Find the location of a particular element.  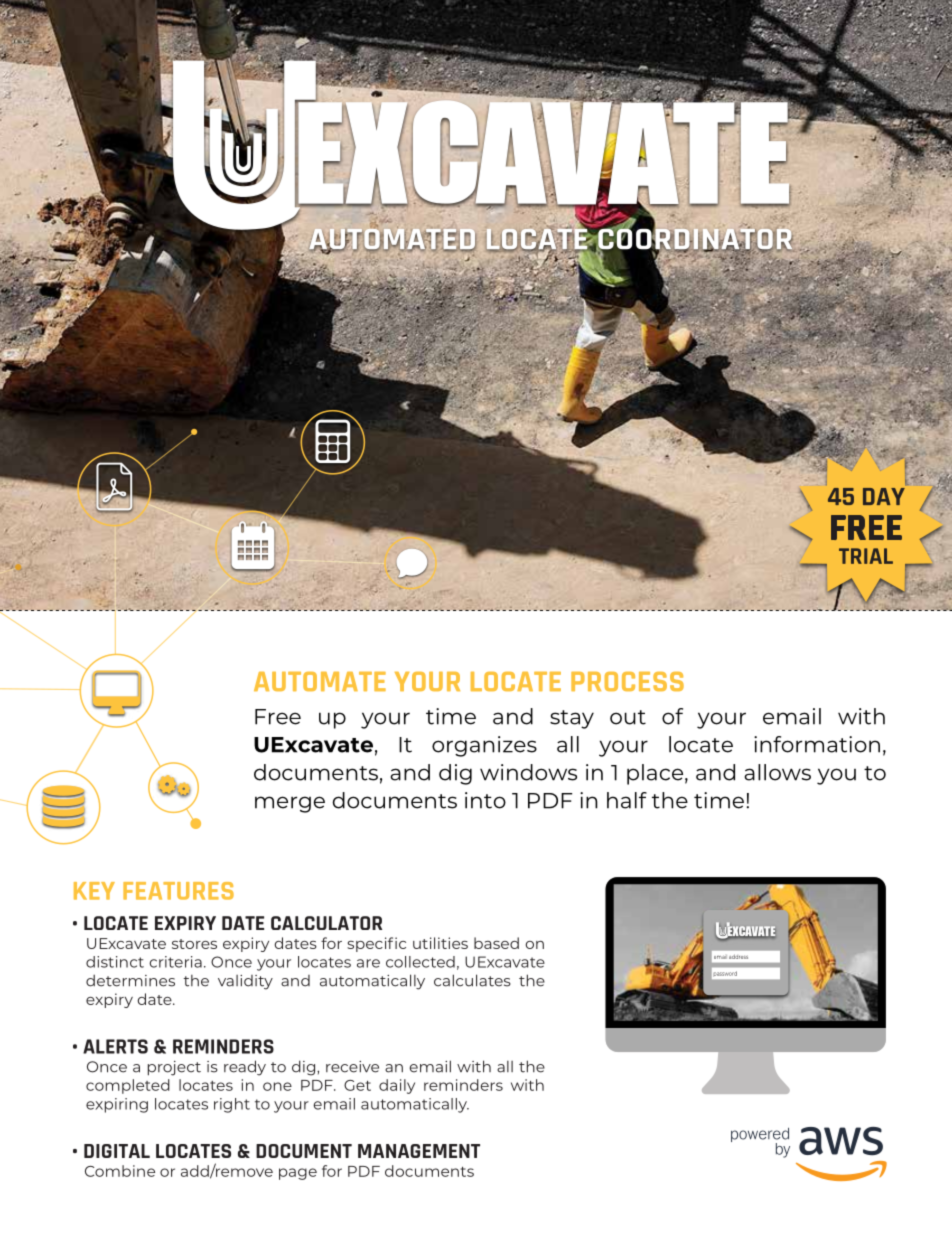

PROCESS is located at coordinates (627, 681).
